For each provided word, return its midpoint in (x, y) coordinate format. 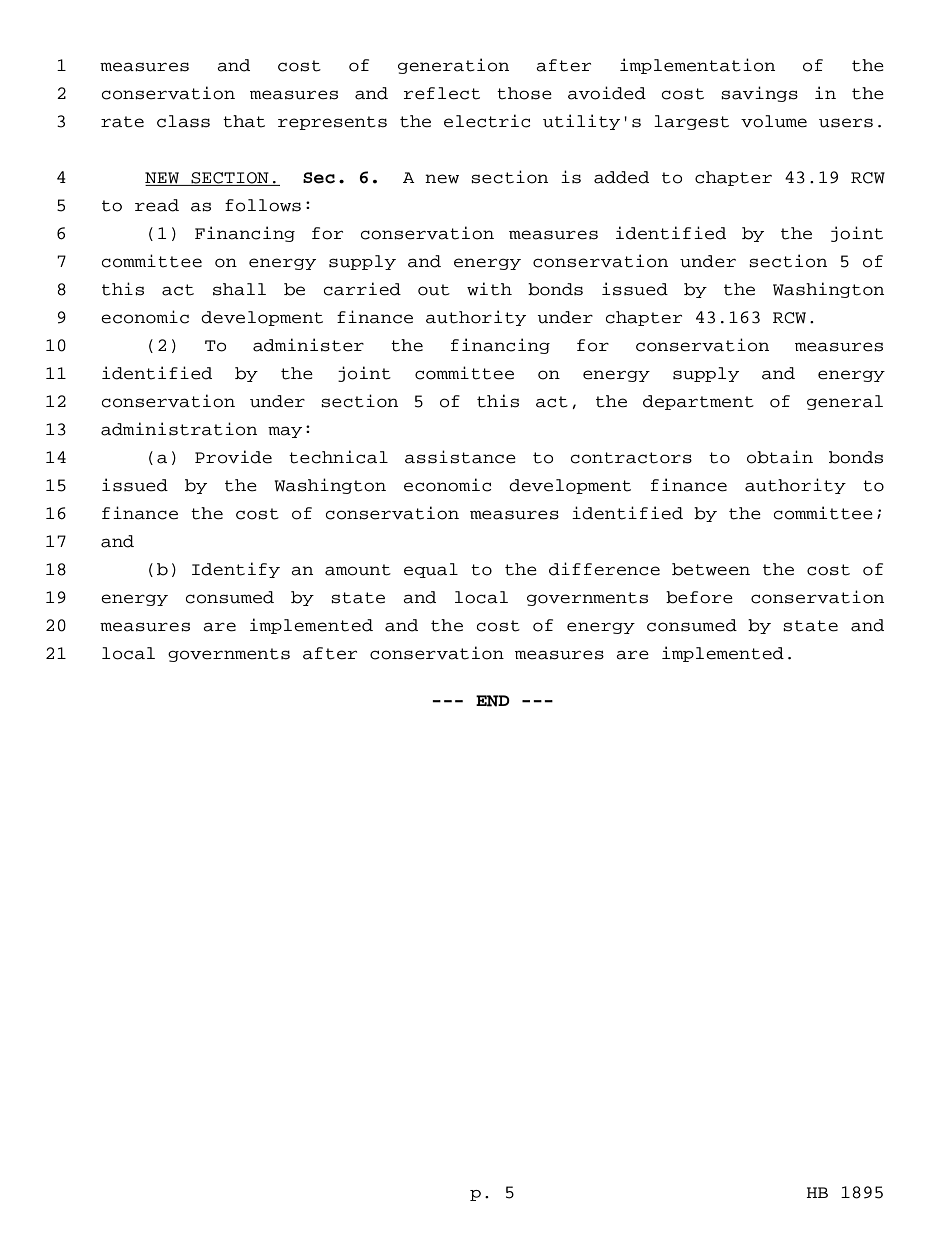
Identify (236, 570)
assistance (460, 457)
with (489, 289)
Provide (233, 457)
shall (239, 289)
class (183, 121)
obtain (780, 457)
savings (759, 94)
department (698, 402)
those (524, 93)
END (493, 701)
